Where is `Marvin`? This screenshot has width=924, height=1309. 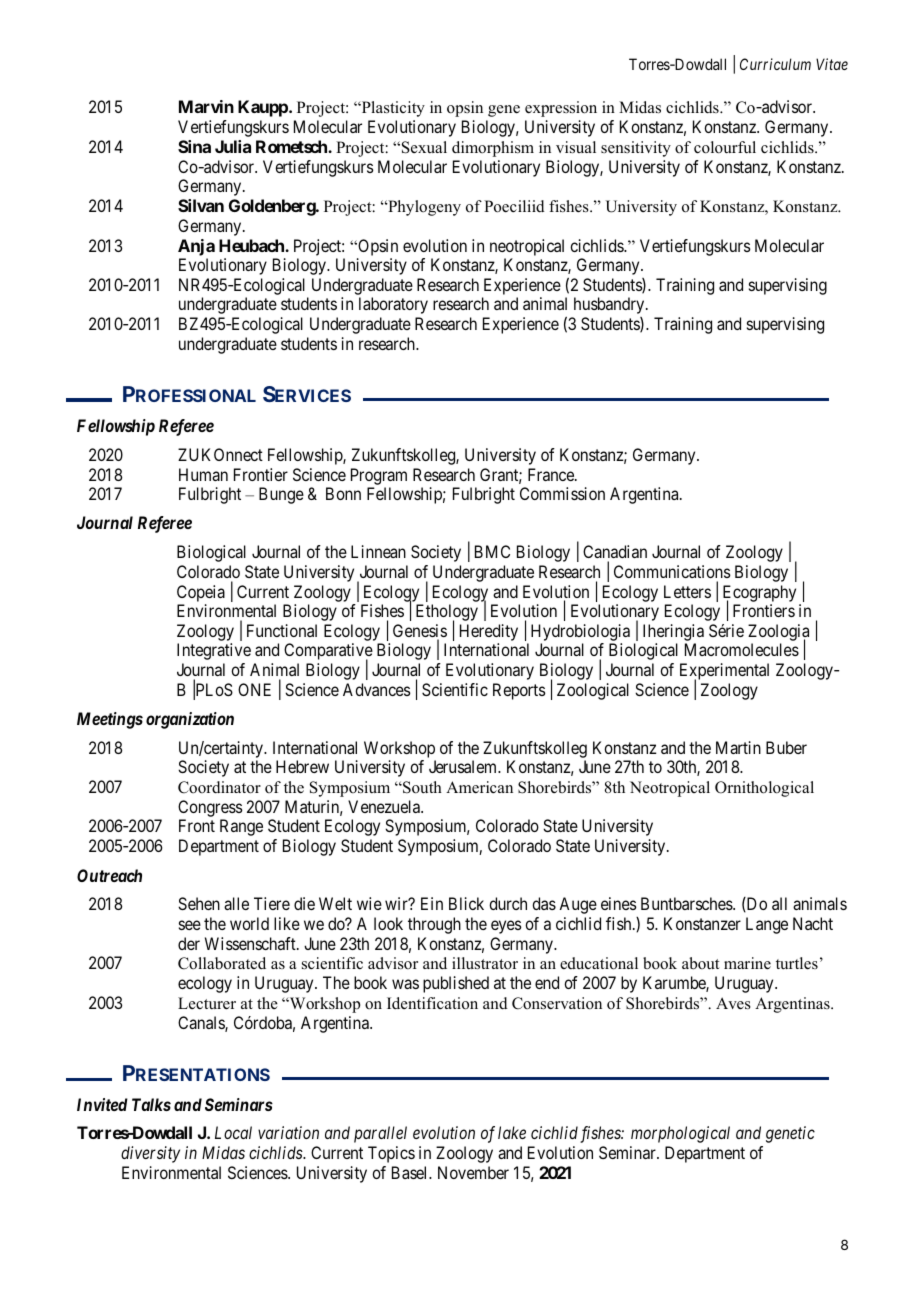
Marvin is located at coordinates (206, 106).
